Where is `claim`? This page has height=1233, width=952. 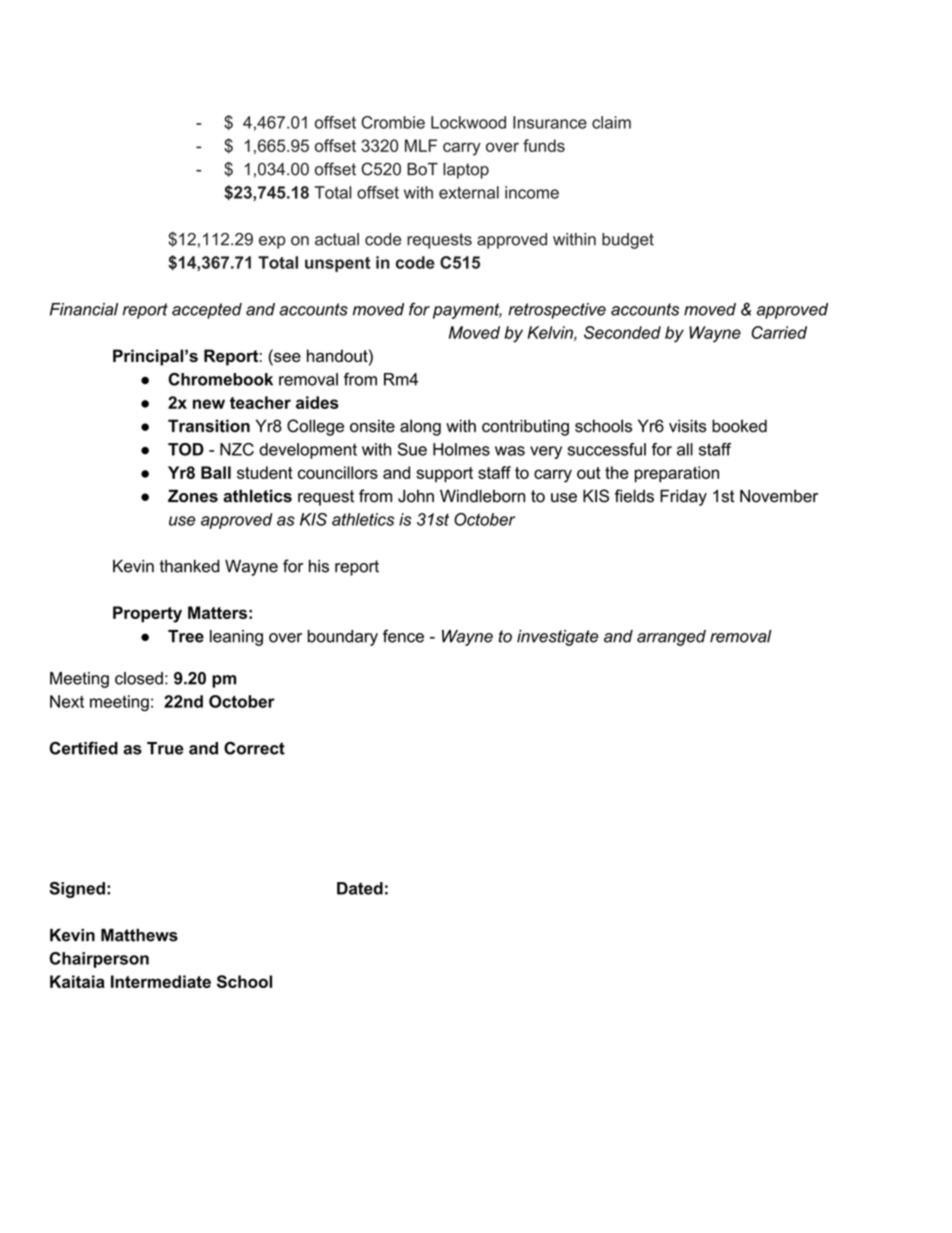
claim is located at coordinates (611, 122).
